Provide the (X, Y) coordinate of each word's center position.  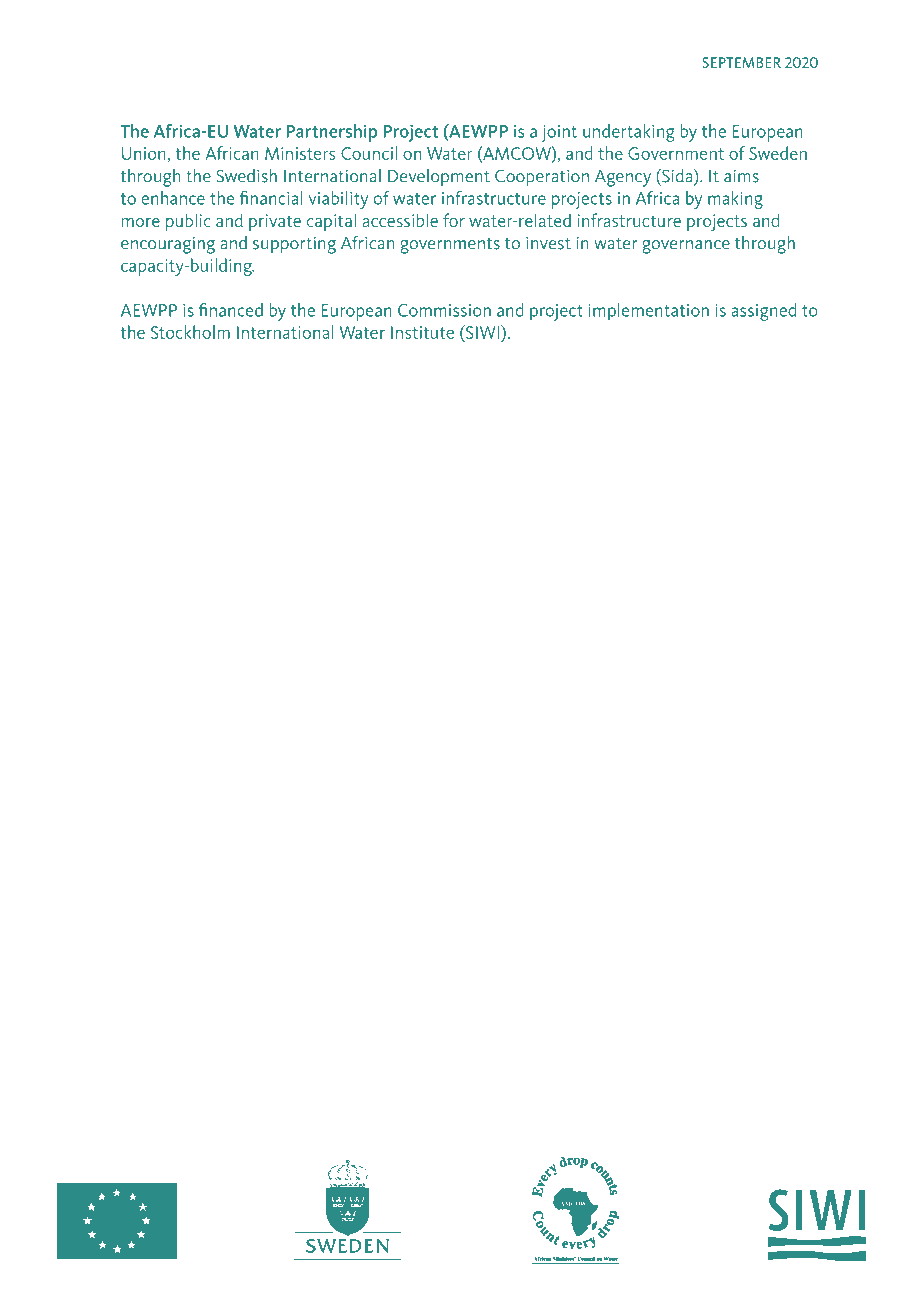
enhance (173, 198)
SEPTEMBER (741, 62)
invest (548, 243)
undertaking (628, 133)
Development (439, 178)
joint (559, 133)
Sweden (778, 153)
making (735, 200)
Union (144, 153)
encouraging (168, 245)
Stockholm (190, 332)
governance (686, 247)
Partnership (331, 133)
